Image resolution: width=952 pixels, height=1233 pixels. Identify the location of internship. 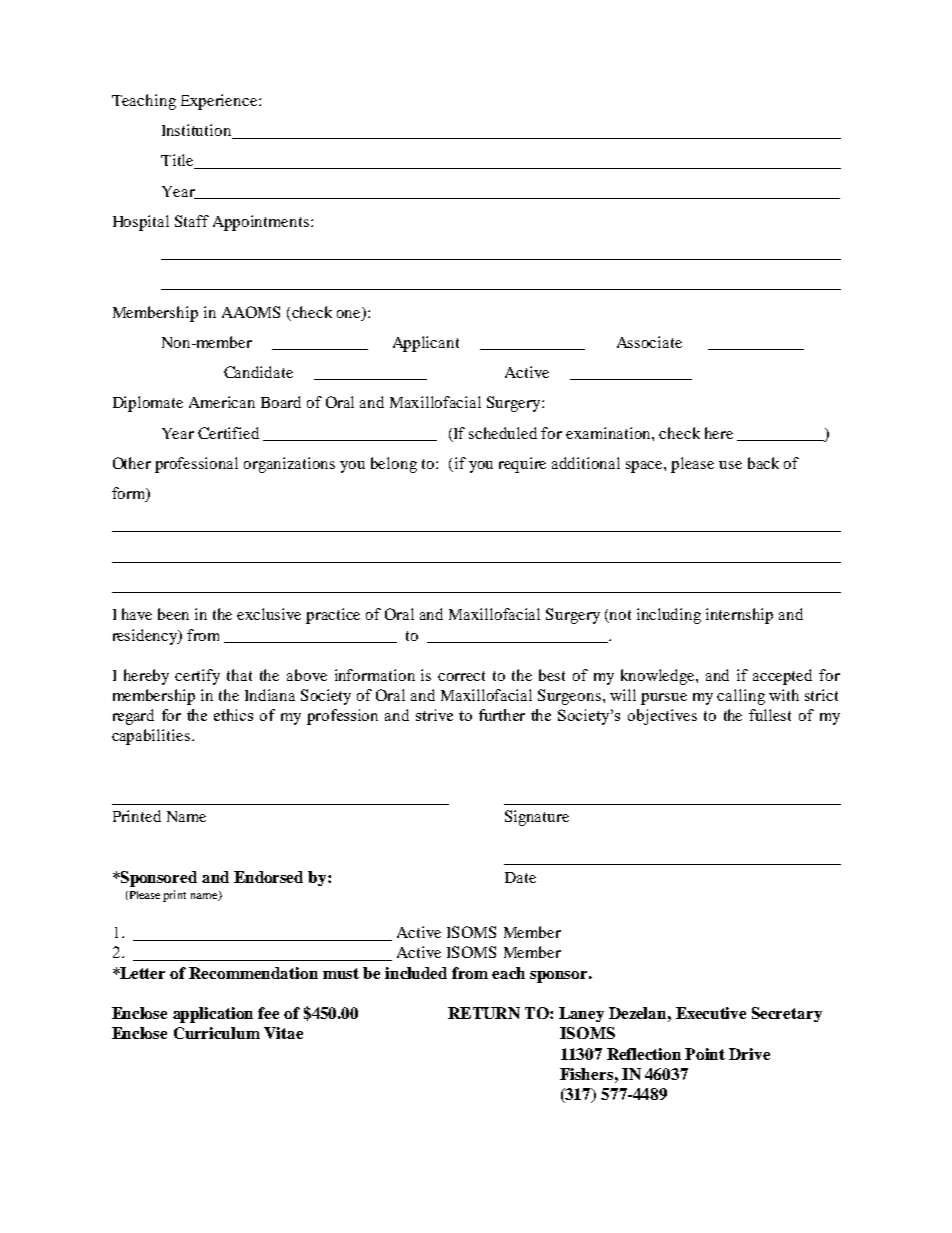
(739, 616).
